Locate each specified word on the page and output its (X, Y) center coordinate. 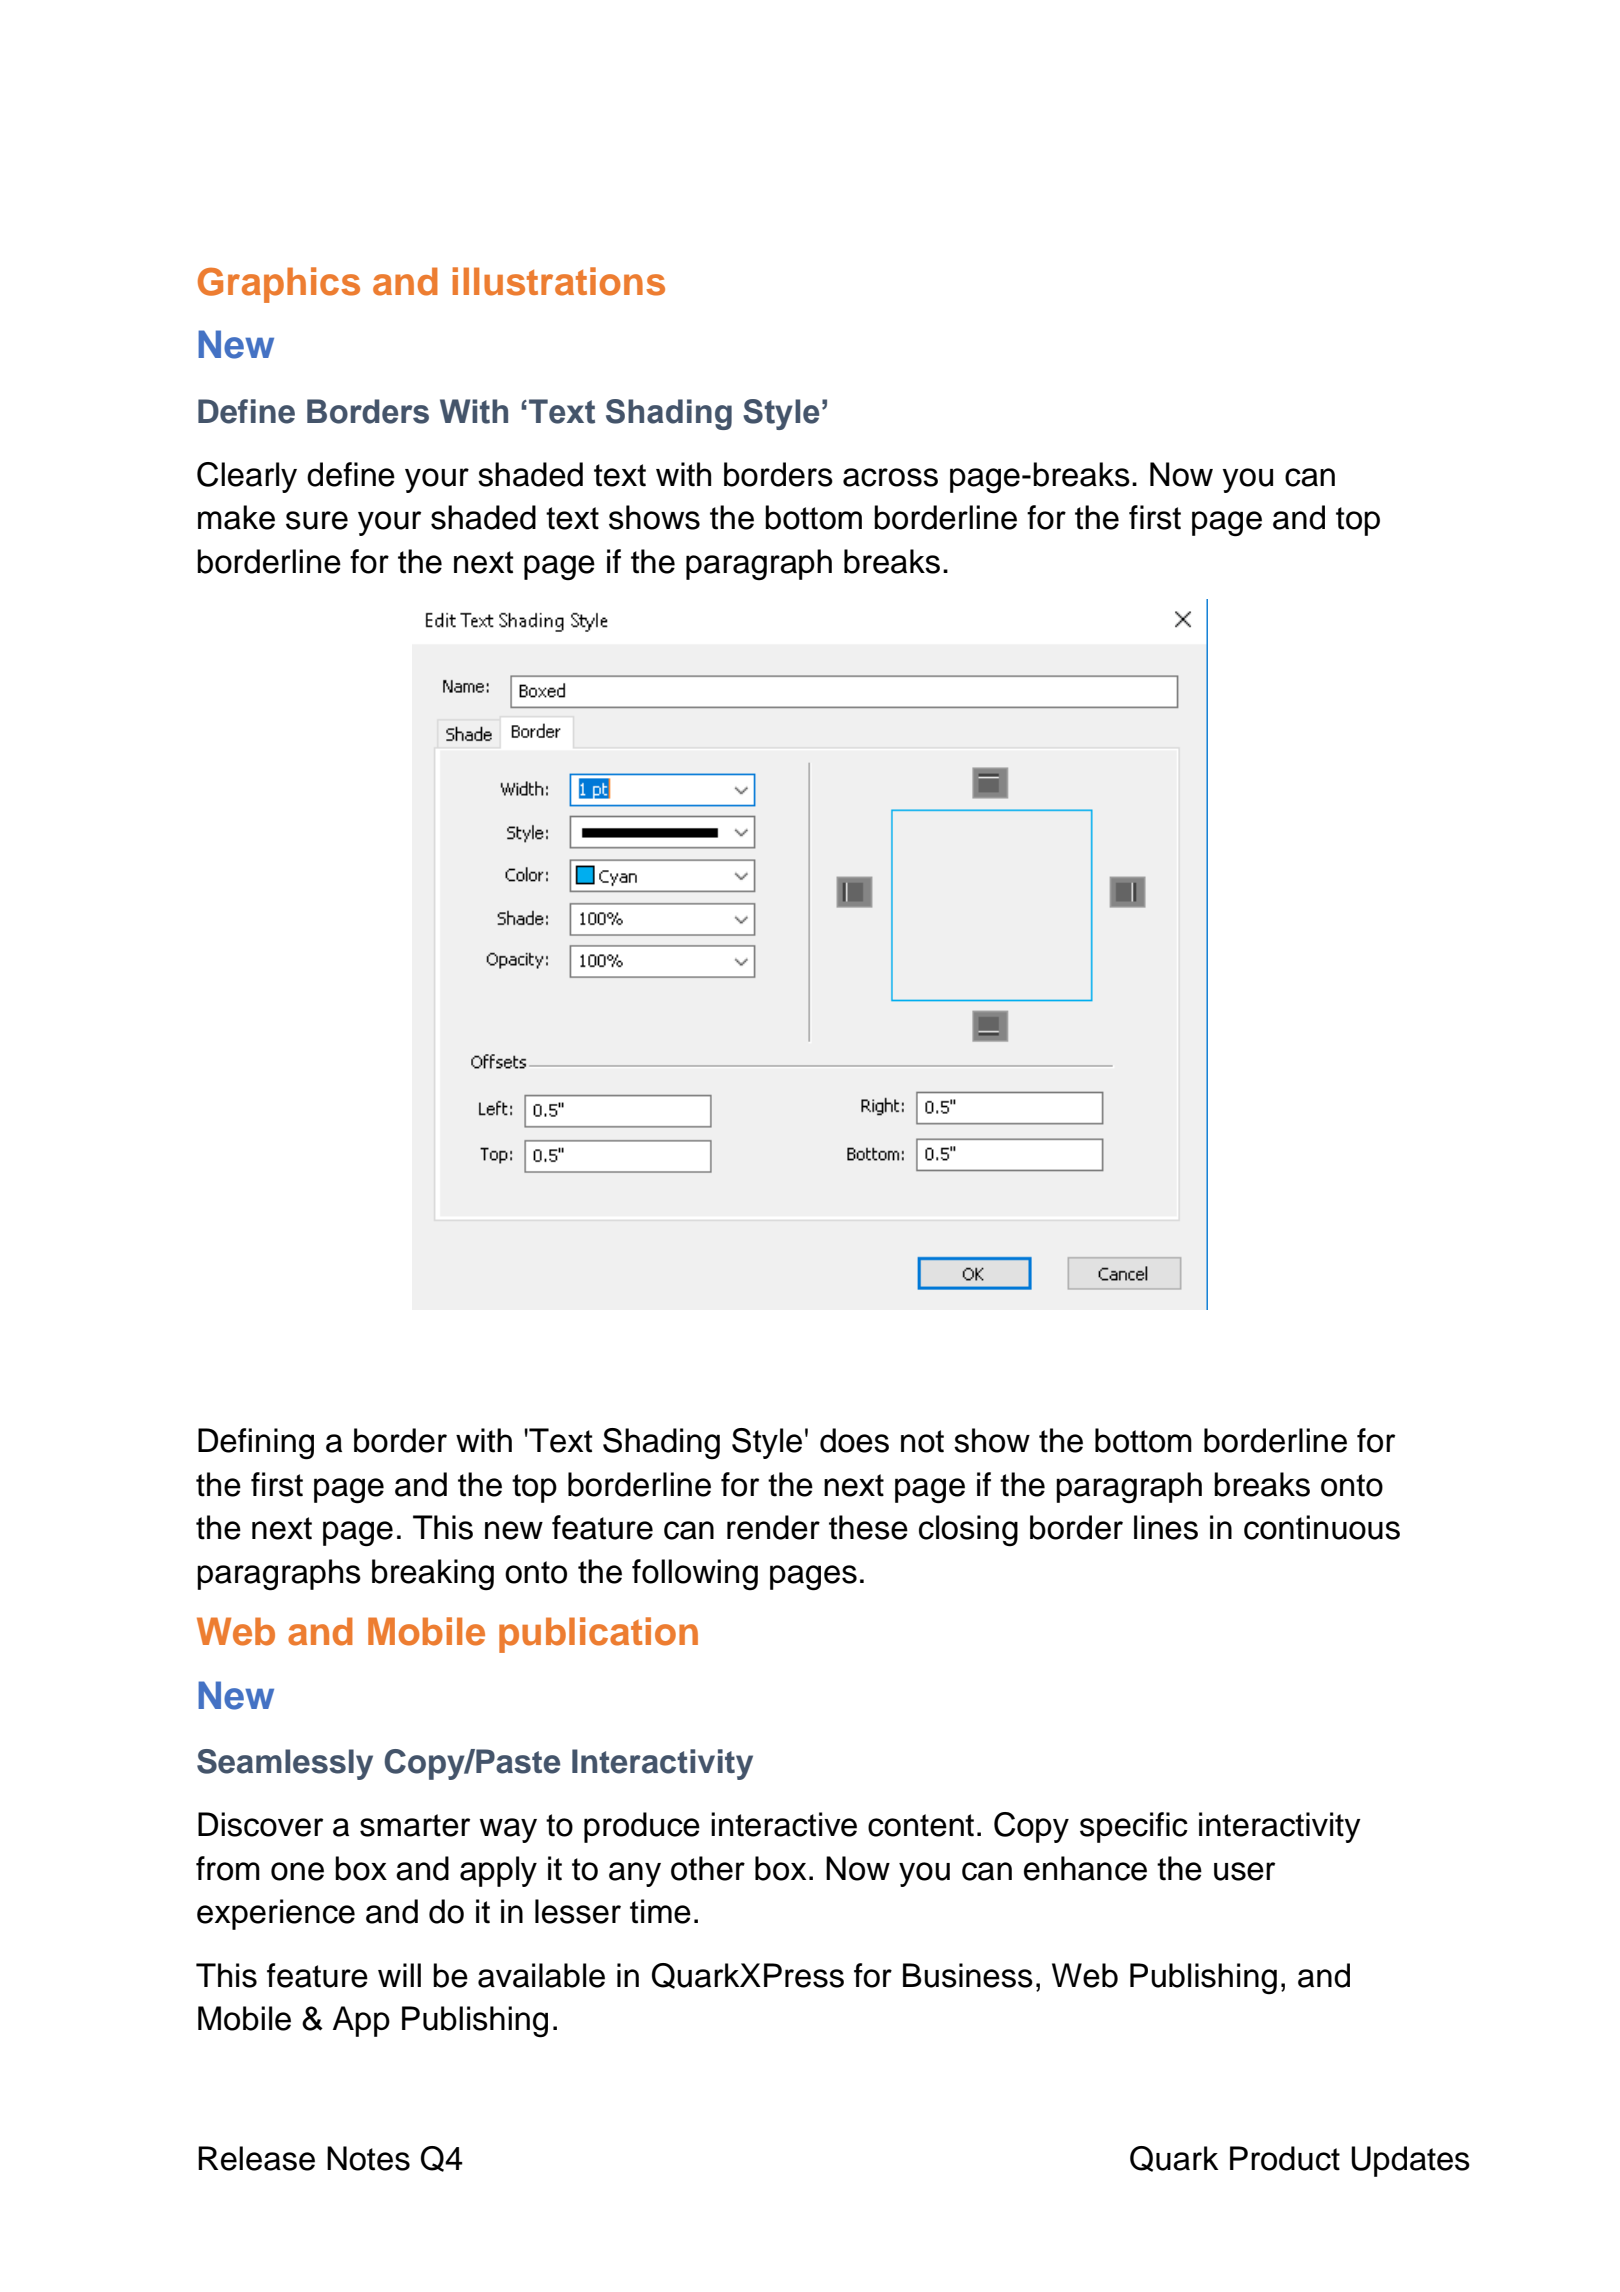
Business (968, 1975)
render (773, 1527)
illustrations (559, 281)
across (890, 477)
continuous (1322, 1527)
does (854, 1440)
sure (317, 520)
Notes (368, 2158)
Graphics (279, 285)
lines (1166, 1527)
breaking (433, 1575)
